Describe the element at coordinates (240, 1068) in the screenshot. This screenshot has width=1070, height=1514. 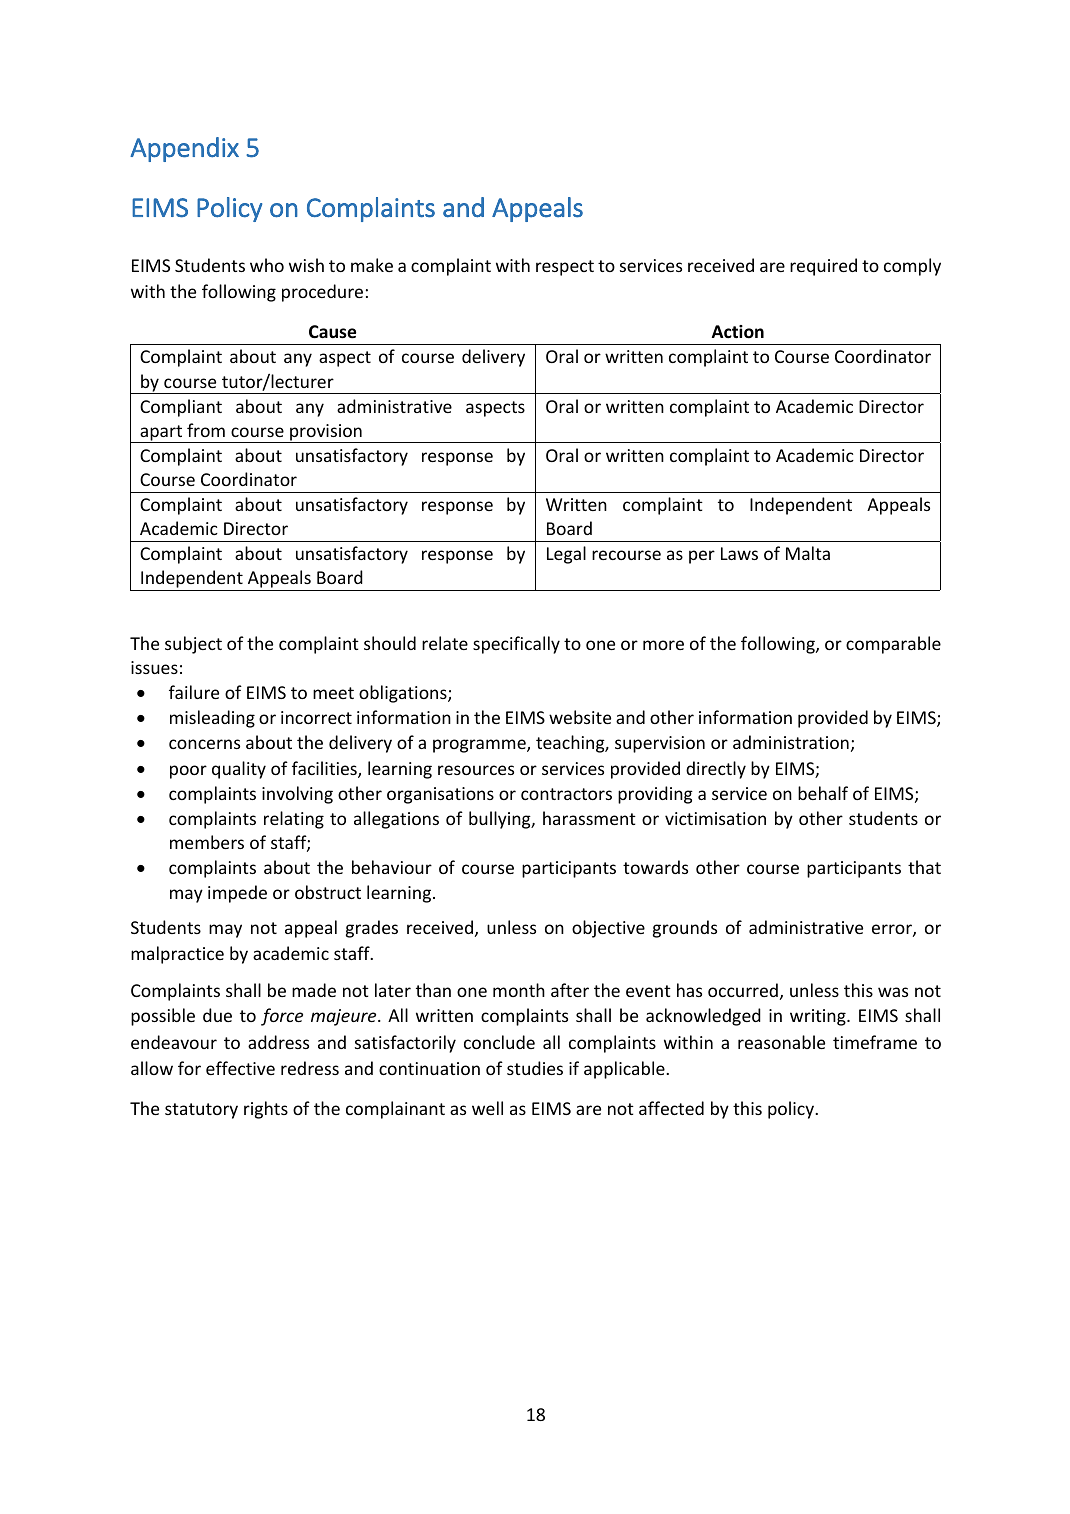
I see `effective` at that location.
